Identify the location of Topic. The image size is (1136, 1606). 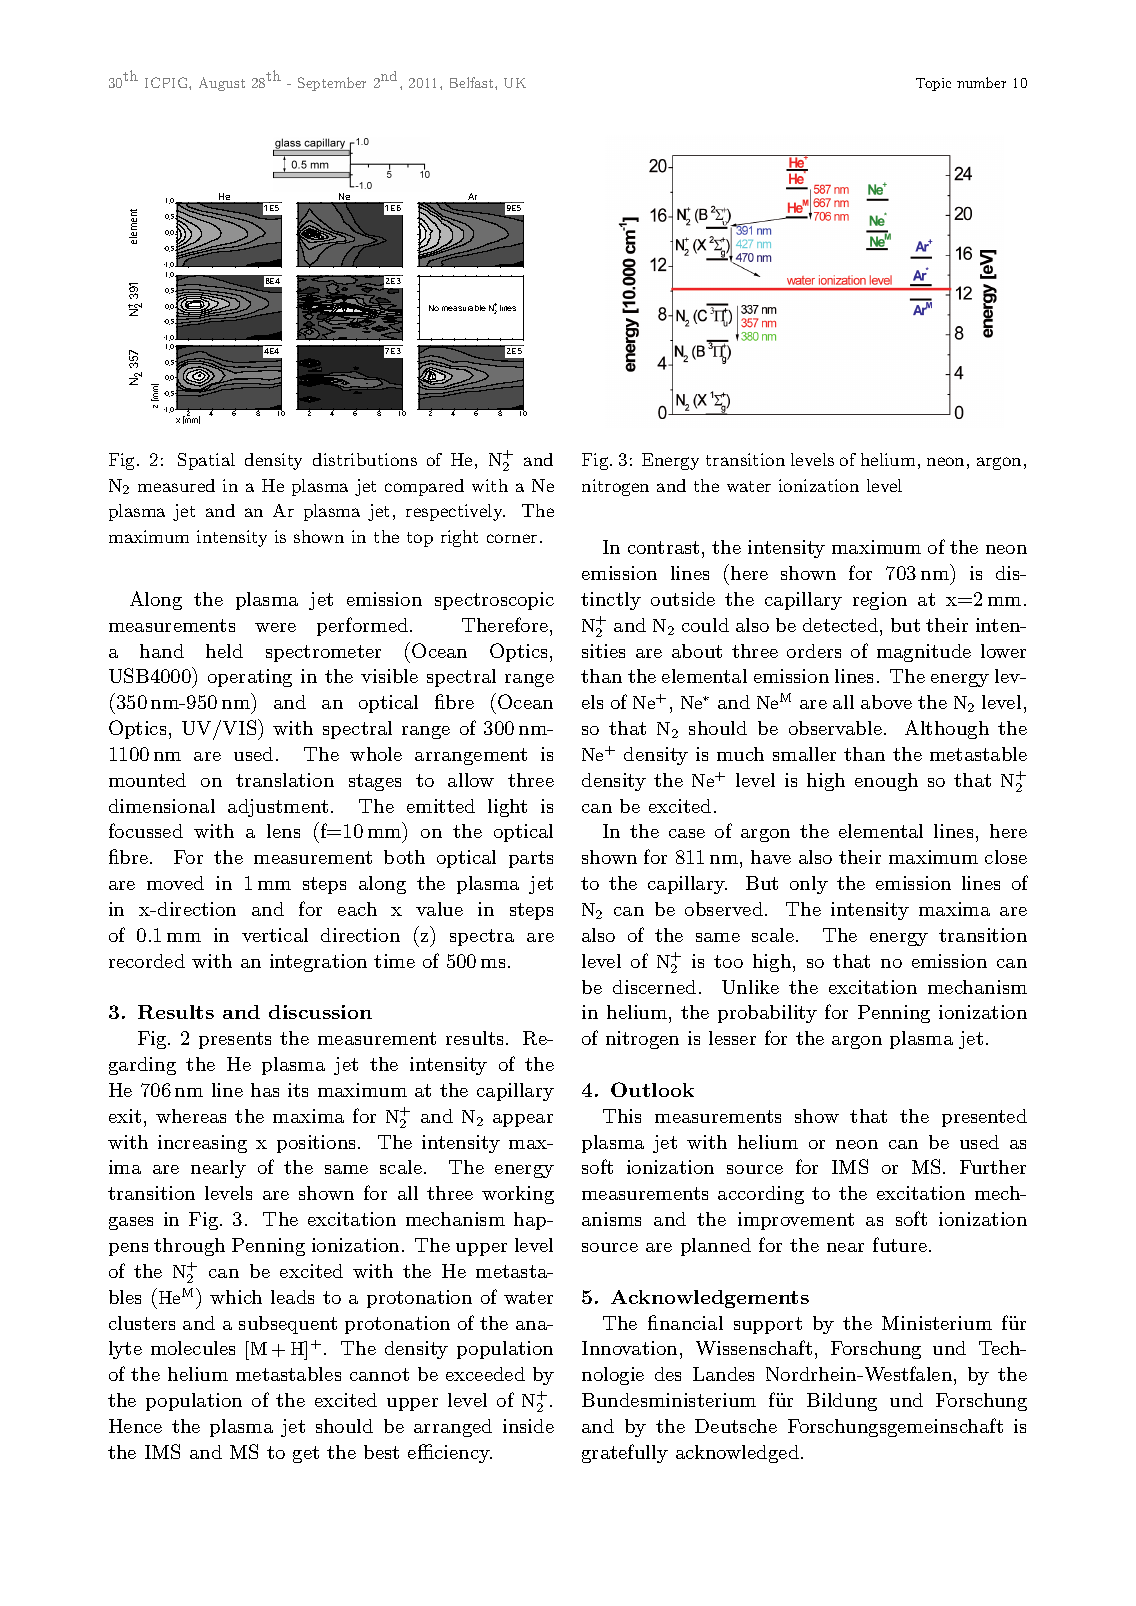
(933, 84).
